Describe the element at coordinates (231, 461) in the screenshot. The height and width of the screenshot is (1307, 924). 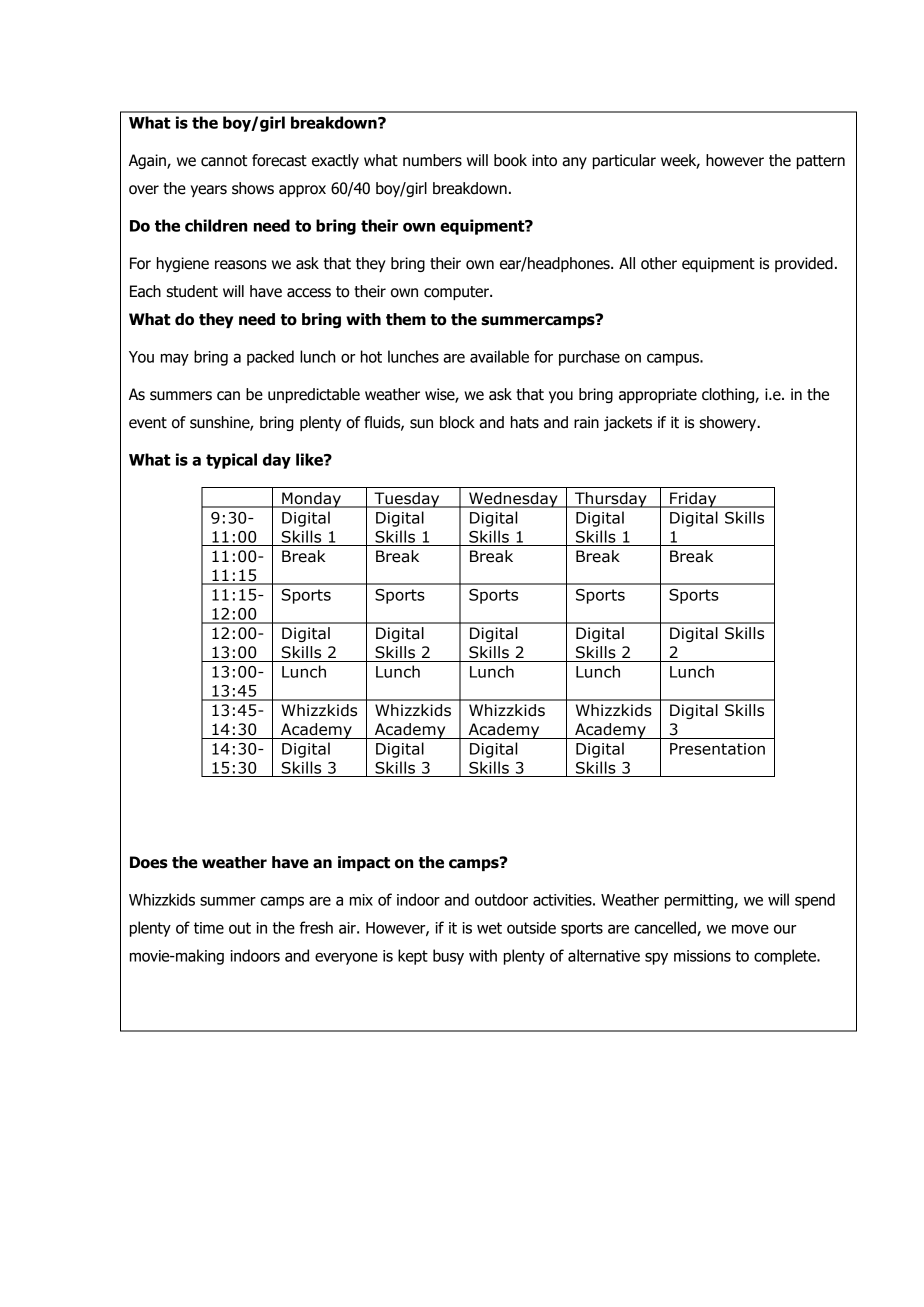
I see `typical` at that location.
